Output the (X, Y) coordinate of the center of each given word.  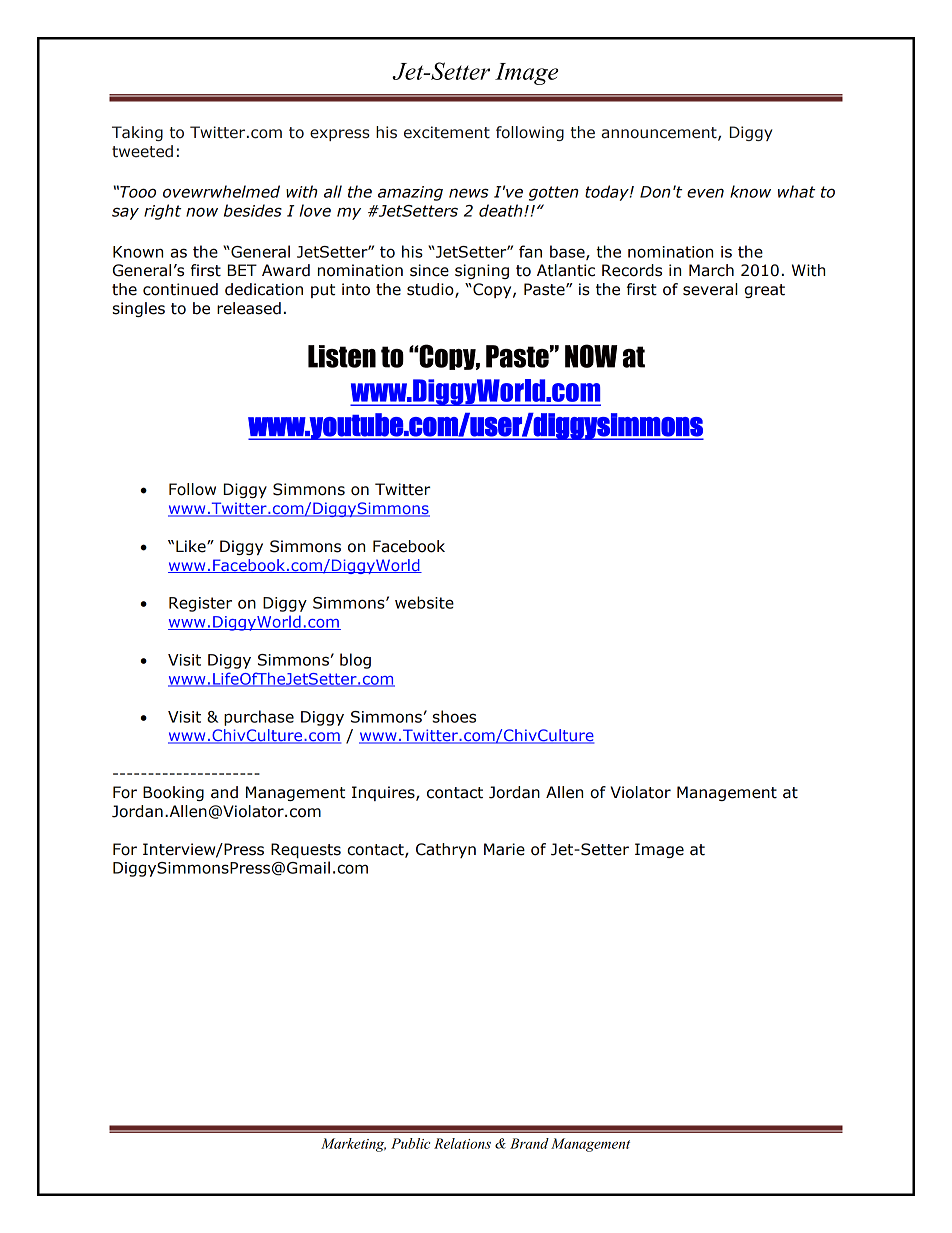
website (424, 602)
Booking (173, 793)
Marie (504, 849)
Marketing (353, 1145)
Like (192, 546)
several (710, 289)
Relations (462, 1143)
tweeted (142, 151)
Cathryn (446, 850)
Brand (529, 1143)
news (469, 193)
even (705, 193)
